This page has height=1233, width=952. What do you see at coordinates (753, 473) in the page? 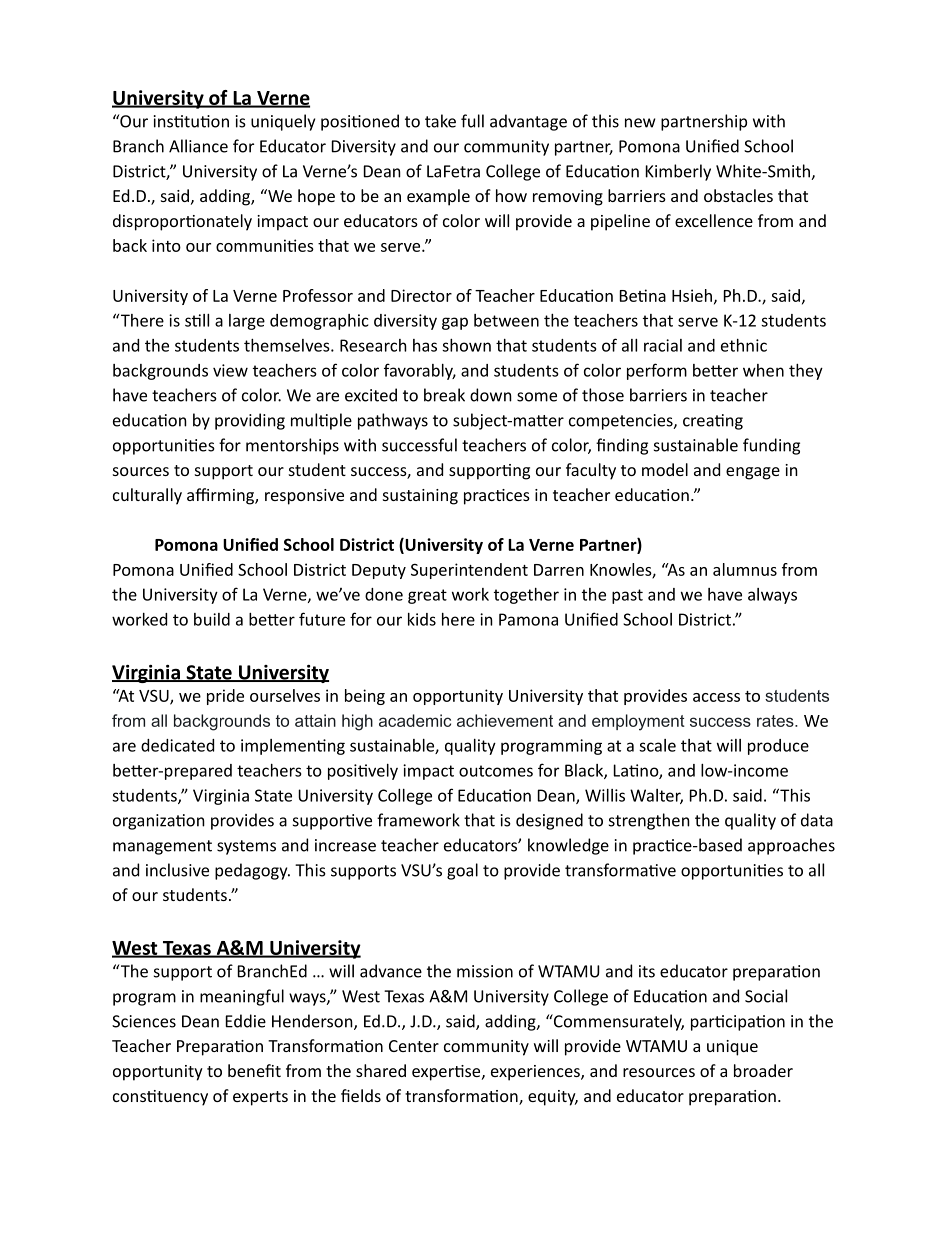
I see `engage` at bounding box center [753, 473].
